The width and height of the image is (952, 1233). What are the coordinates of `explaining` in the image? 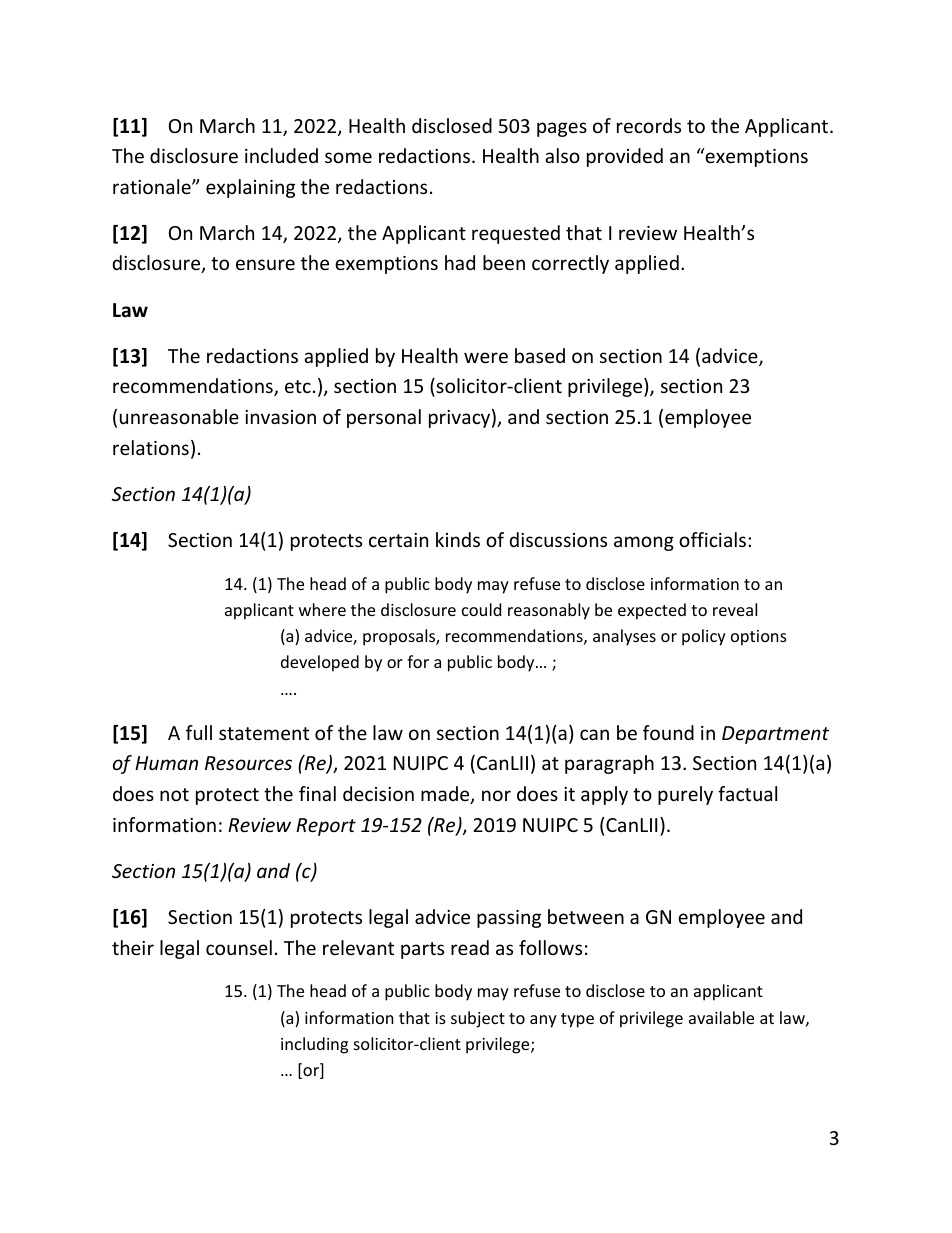 It's located at (250, 188).
